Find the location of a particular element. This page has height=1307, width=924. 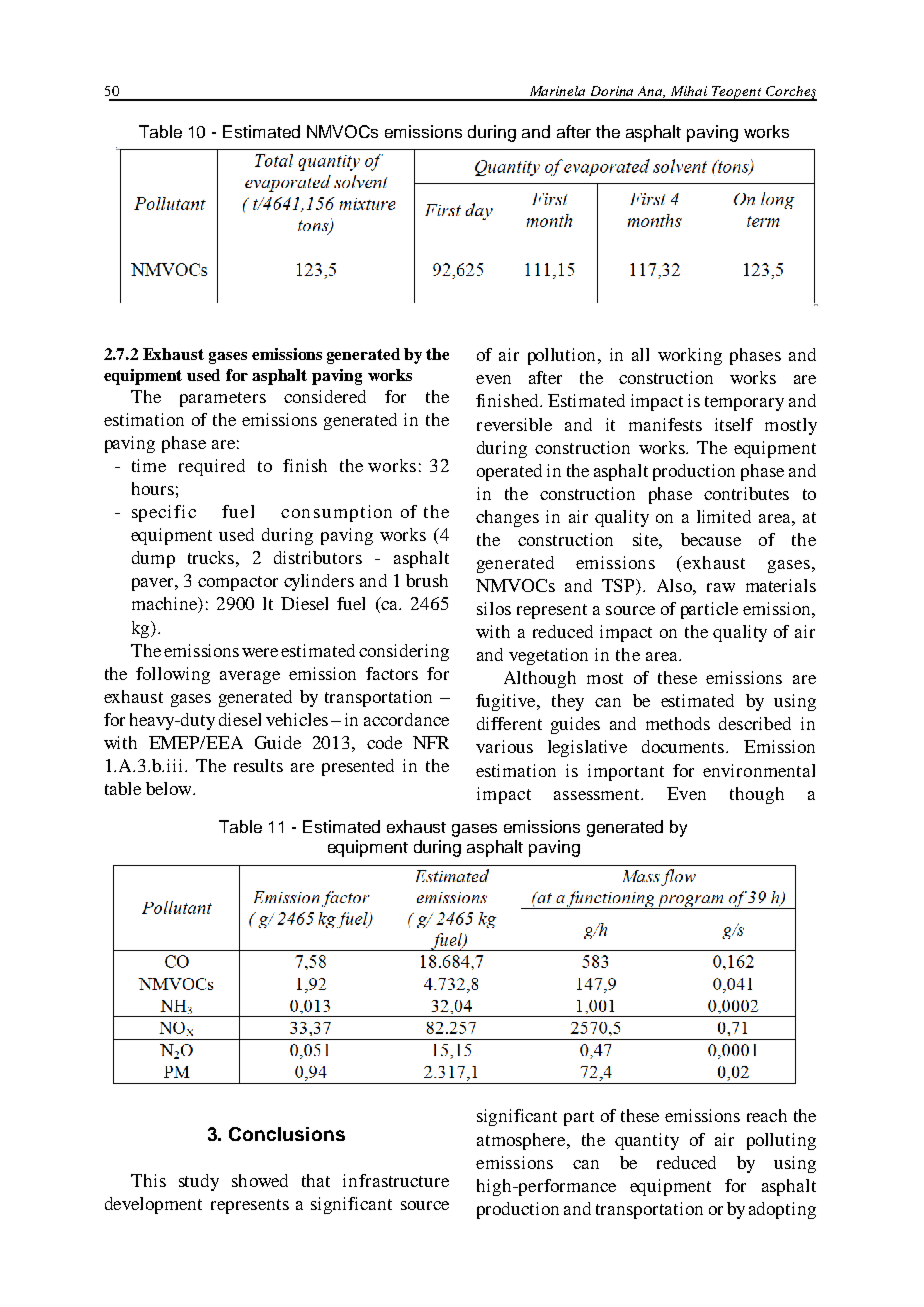

documents is located at coordinates (684, 746).
